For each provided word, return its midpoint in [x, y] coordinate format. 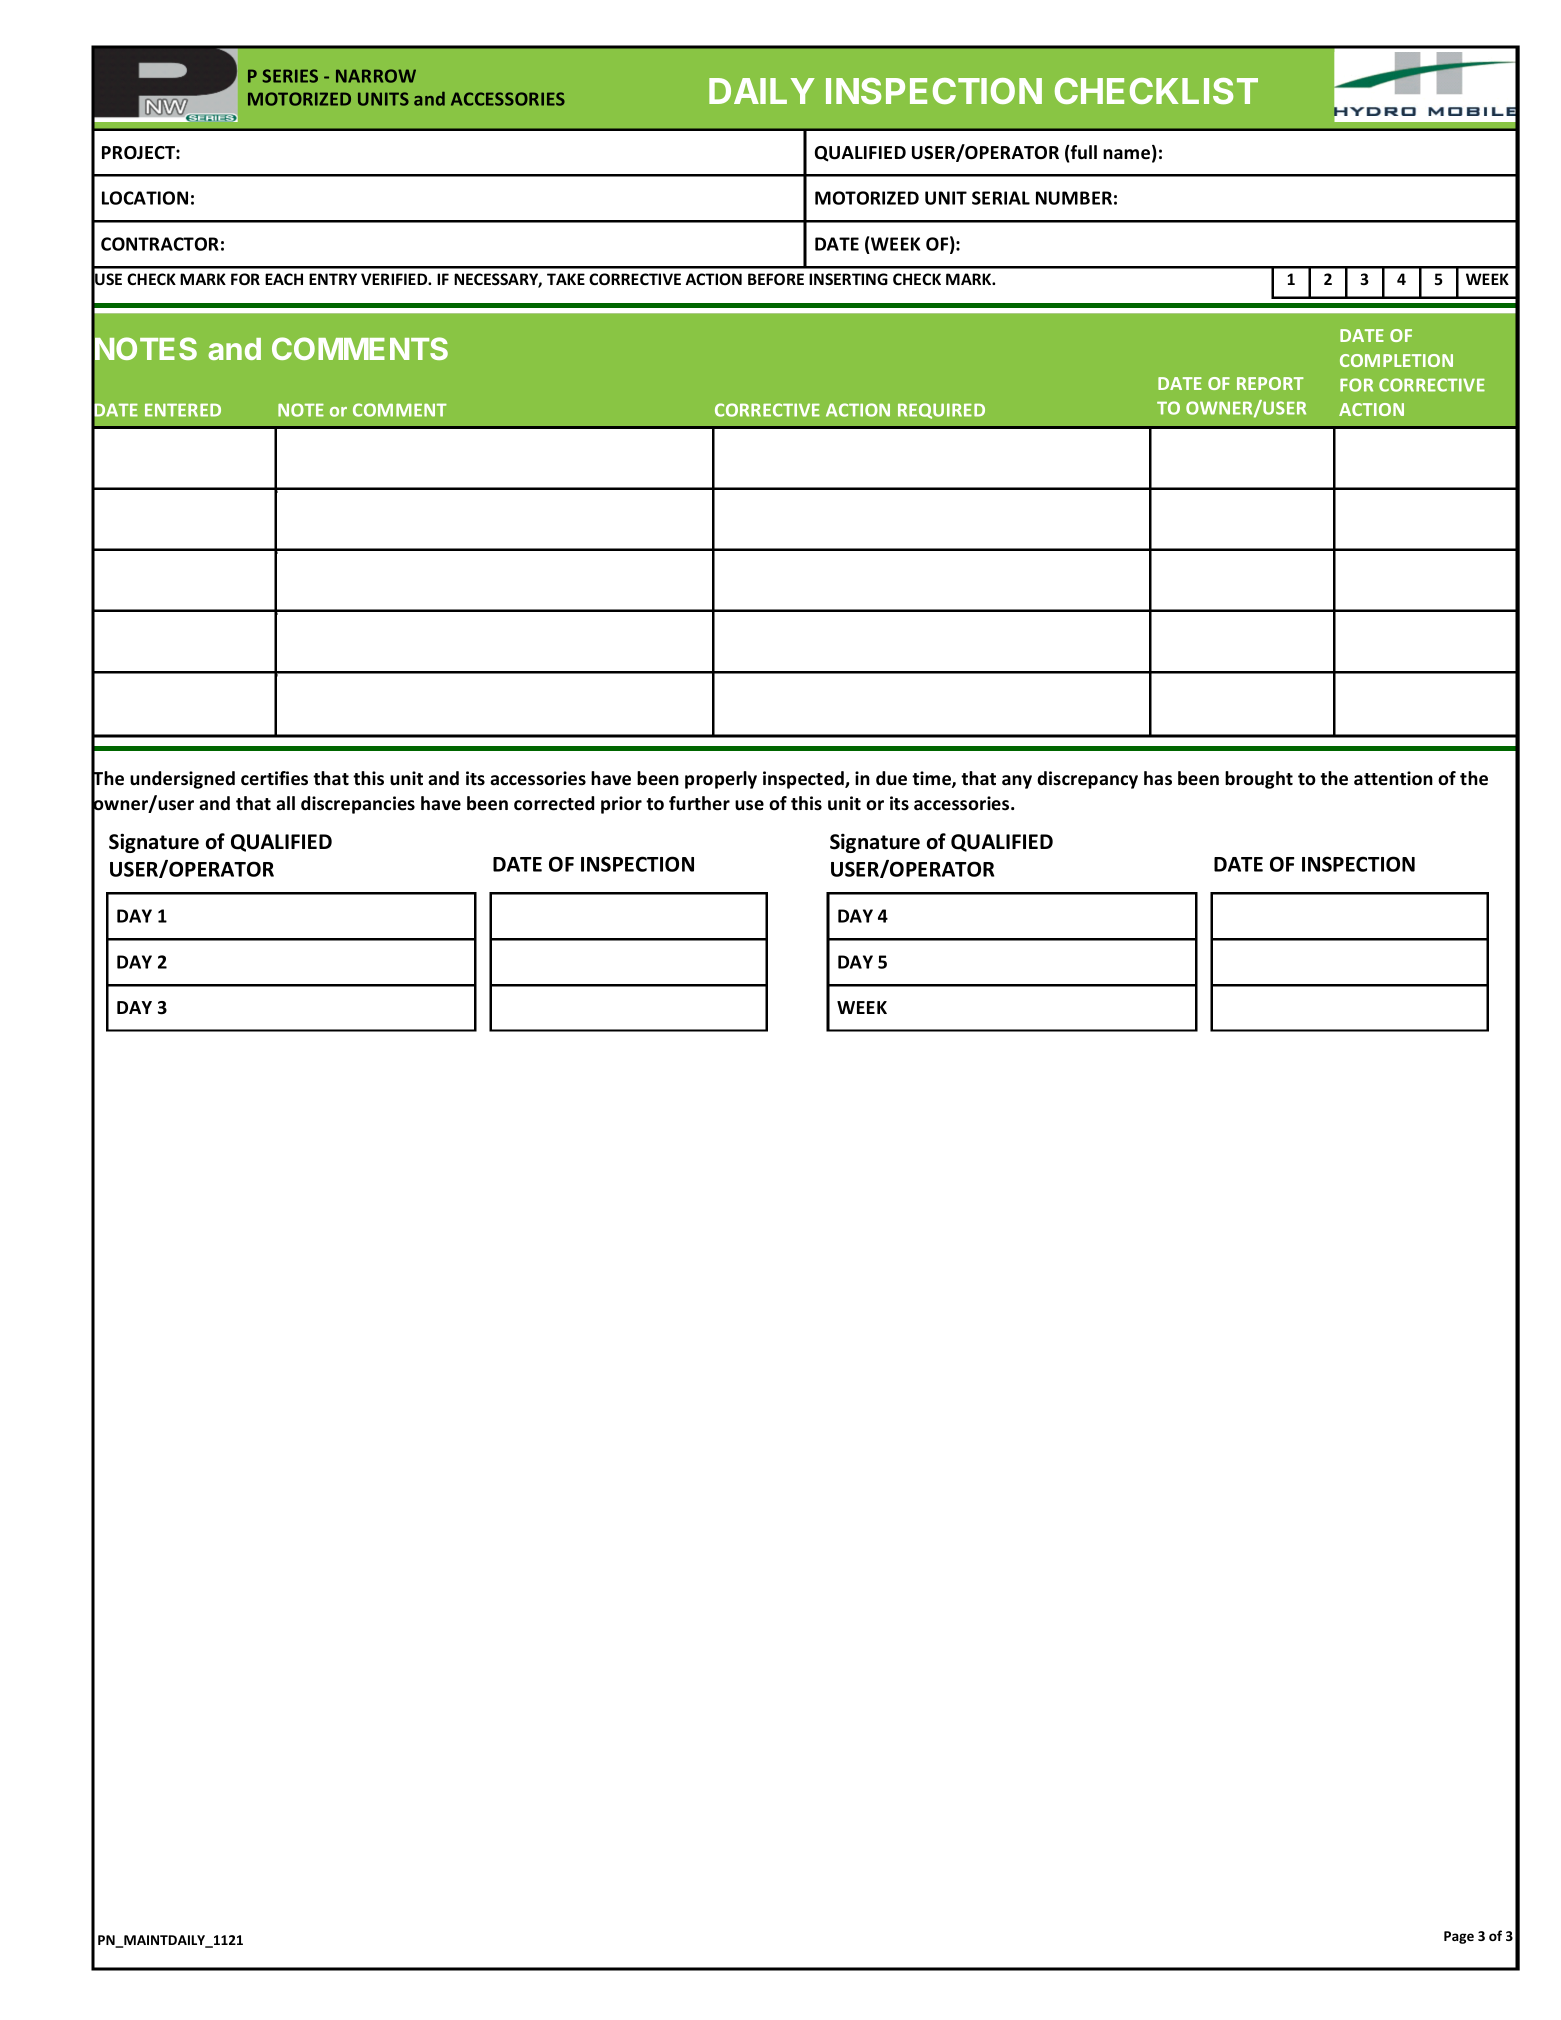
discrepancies [358, 805]
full [1083, 152]
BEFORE [776, 279]
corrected [554, 803]
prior [621, 805]
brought [1259, 780]
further [699, 803]
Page [1459, 1937]
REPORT [1270, 383]
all [285, 803]
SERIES [290, 76]
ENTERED [183, 410]
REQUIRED [941, 411]
